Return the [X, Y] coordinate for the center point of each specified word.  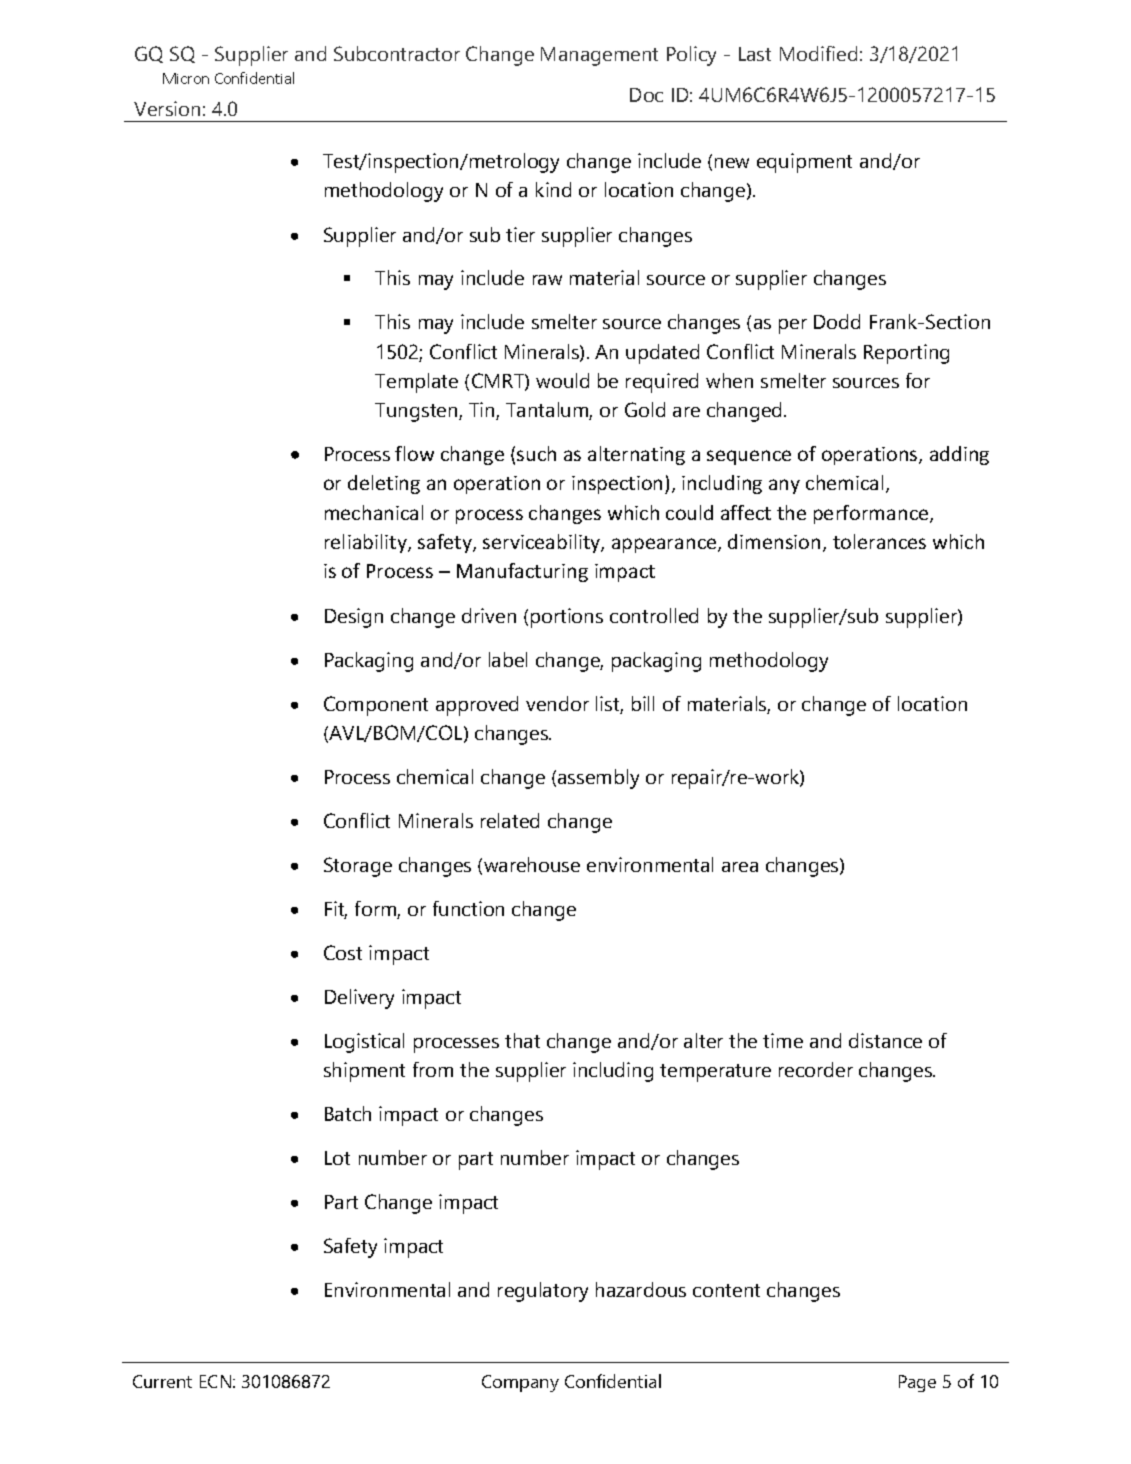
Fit [336, 910]
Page [917, 1383]
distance [885, 1040]
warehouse [532, 864]
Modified [818, 53]
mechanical [374, 512]
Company [520, 1383]
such [536, 453]
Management [599, 56]
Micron [186, 78]
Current [162, 1381]
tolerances [879, 541]
